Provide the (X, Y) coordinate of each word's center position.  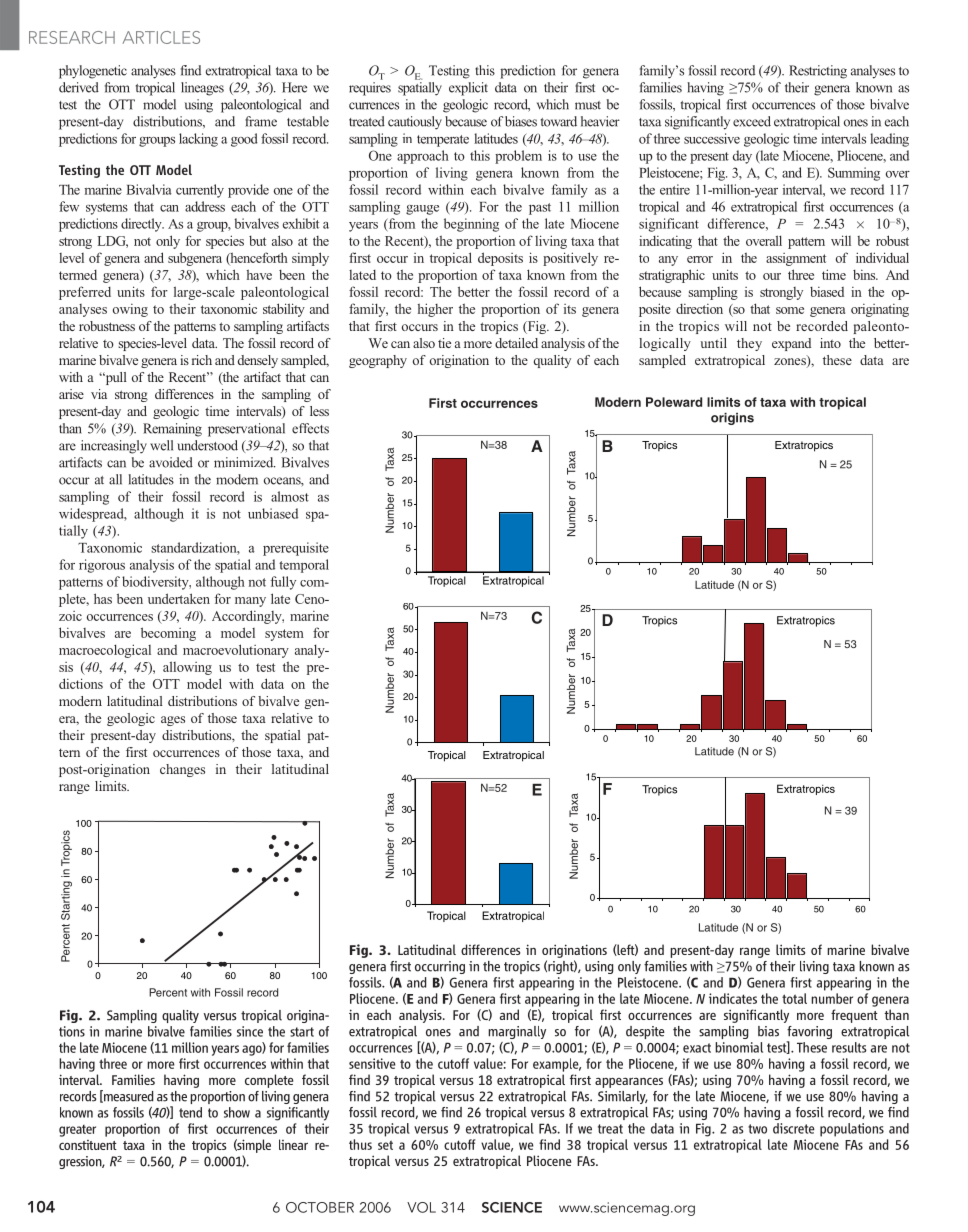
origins (732, 419)
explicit (468, 89)
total (794, 998)
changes (182, 770)
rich (202, 360)
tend (190, 1112)
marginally (517, 1032)
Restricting (818, 72)
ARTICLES (161, 37)
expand (791, 344)
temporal (304, 566)
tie (444, 343)
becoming (168, 634)
